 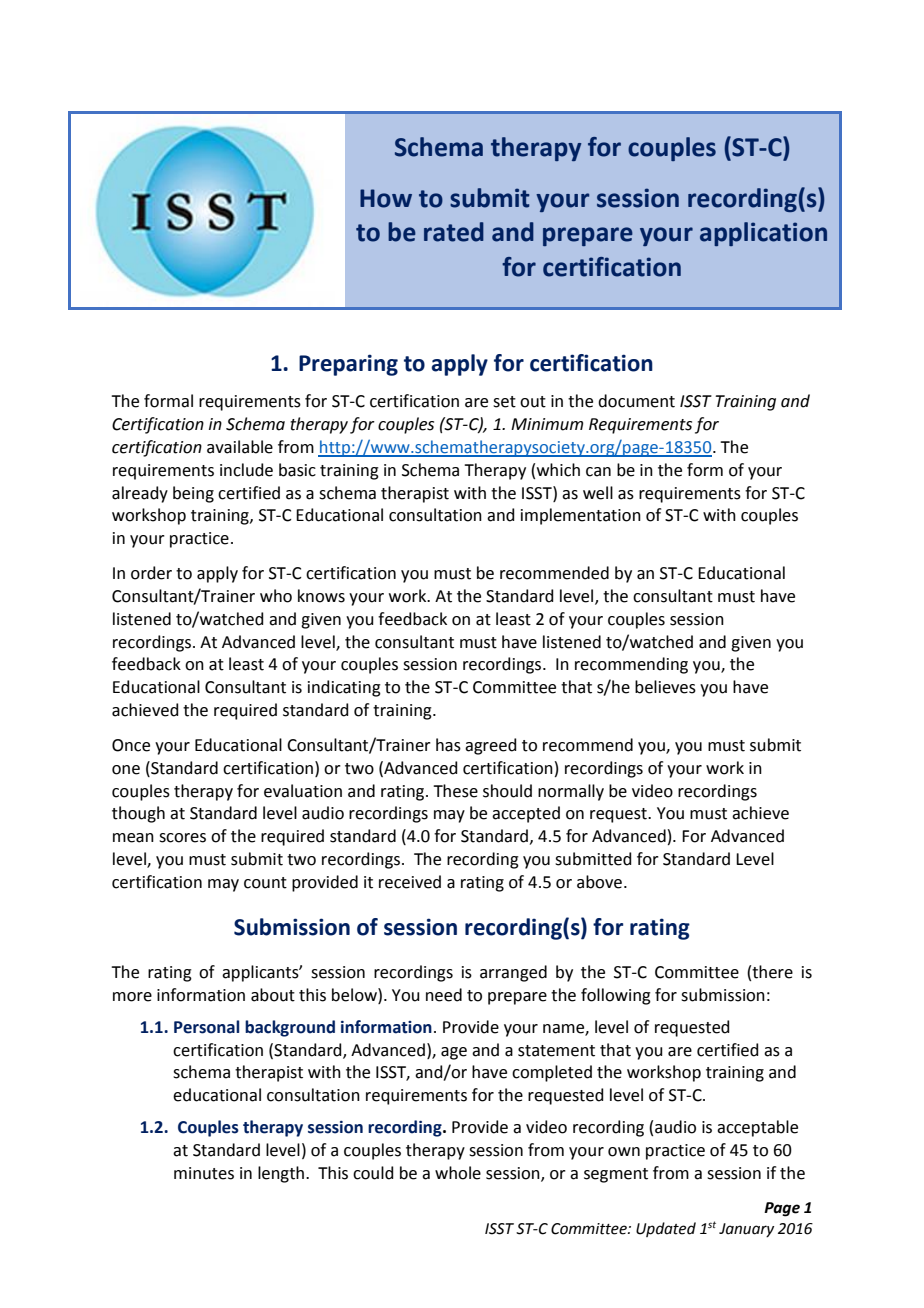 I want to click on about, so click(x=273, y=995).
